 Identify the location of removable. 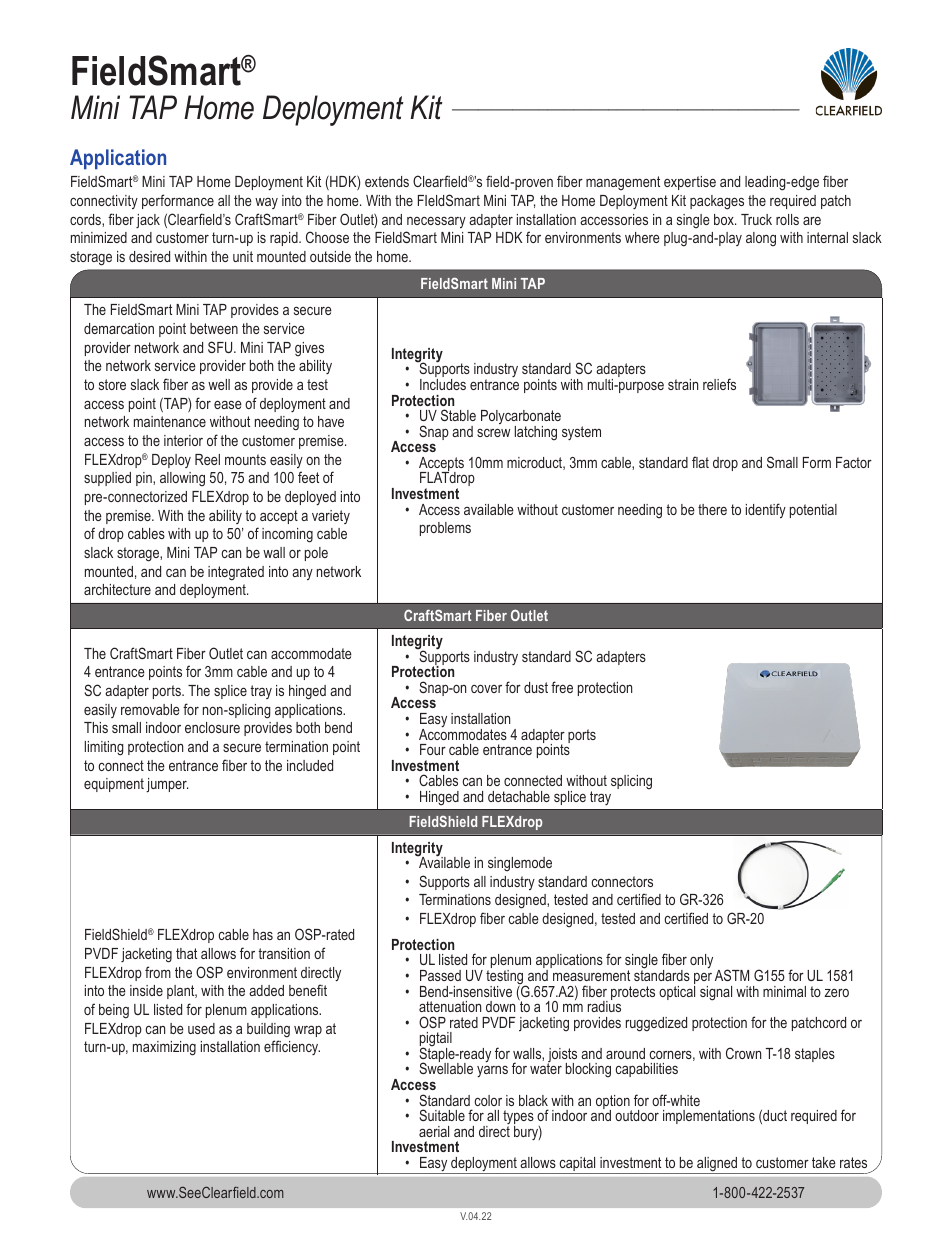
(150, 709).
